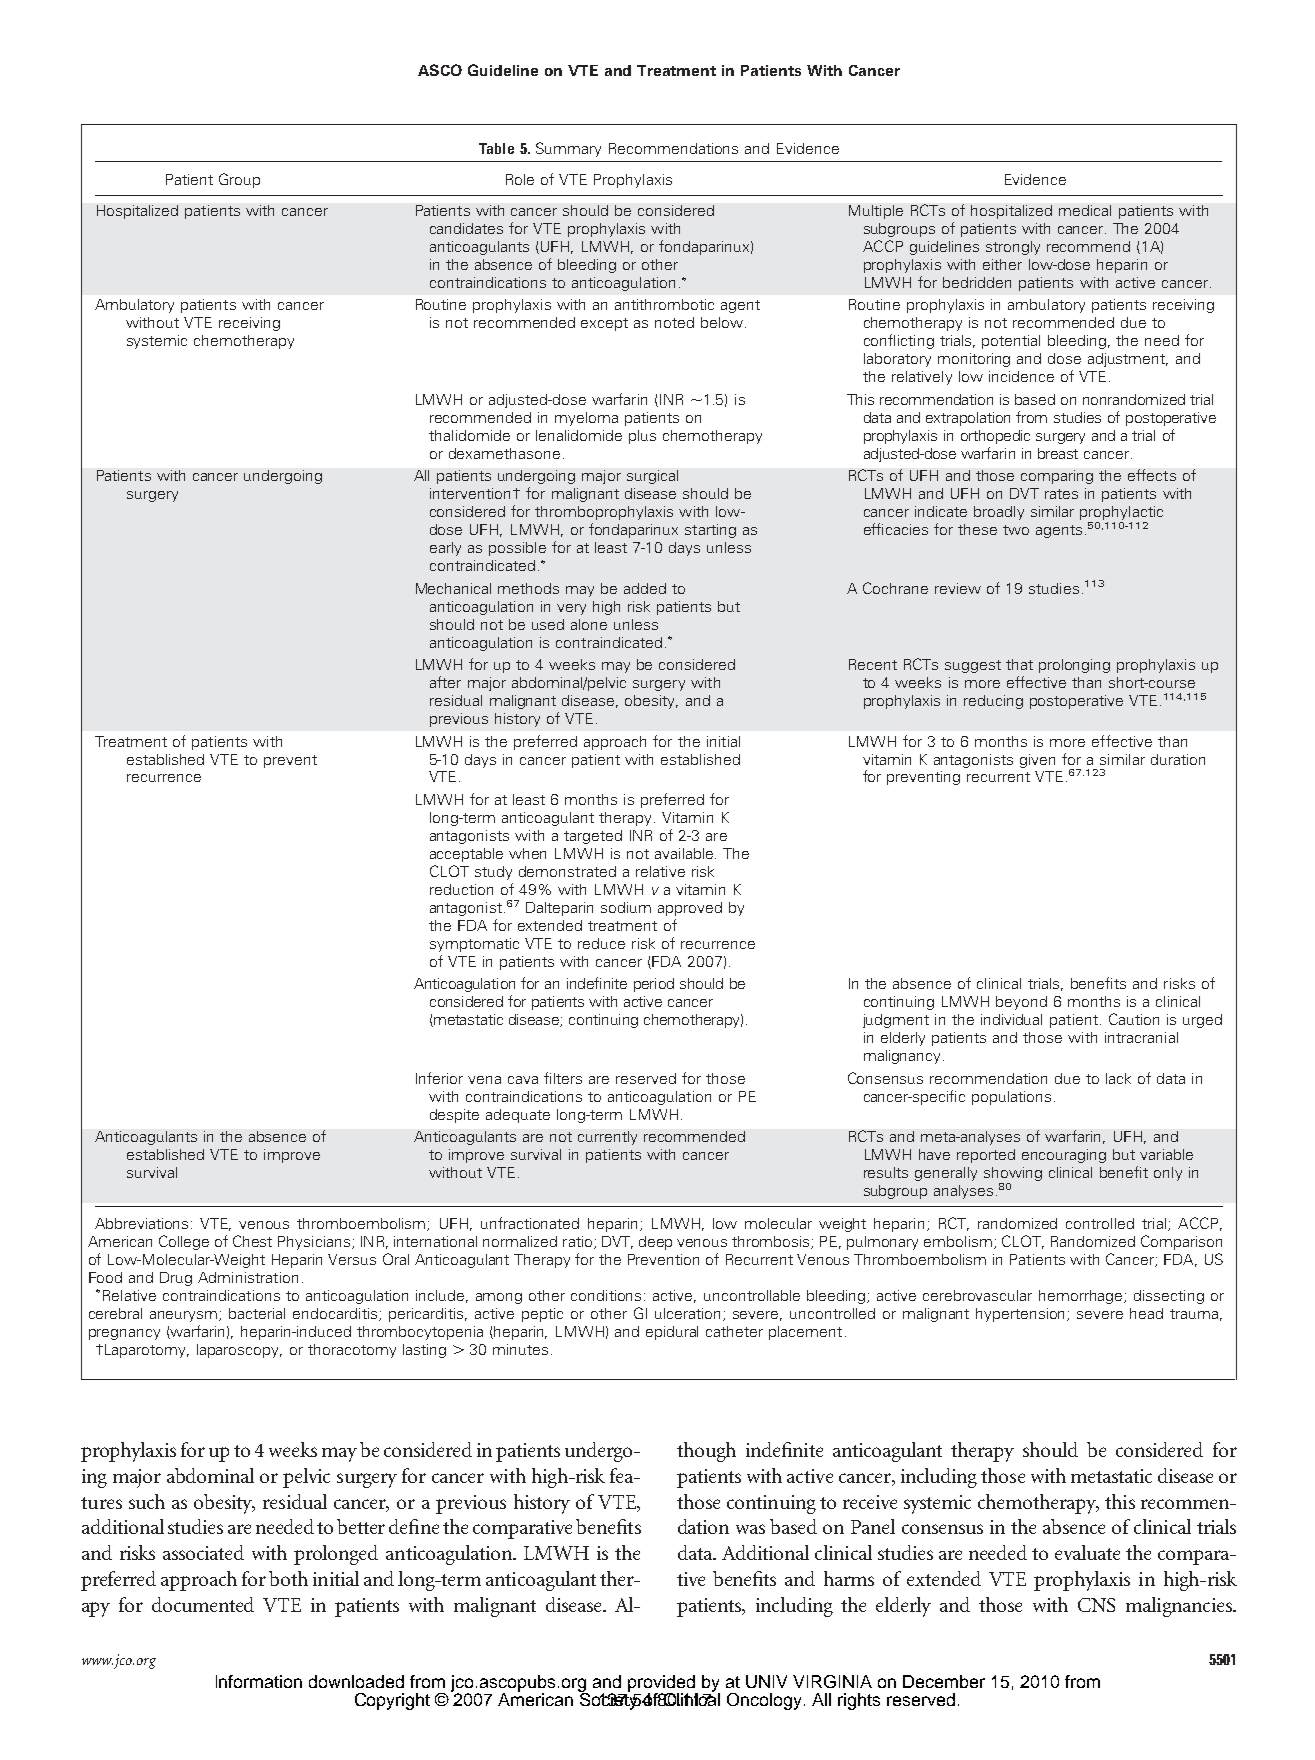 This screenshot has height=1760, width=1315. I want to click on provided, so click(663, 1684).
